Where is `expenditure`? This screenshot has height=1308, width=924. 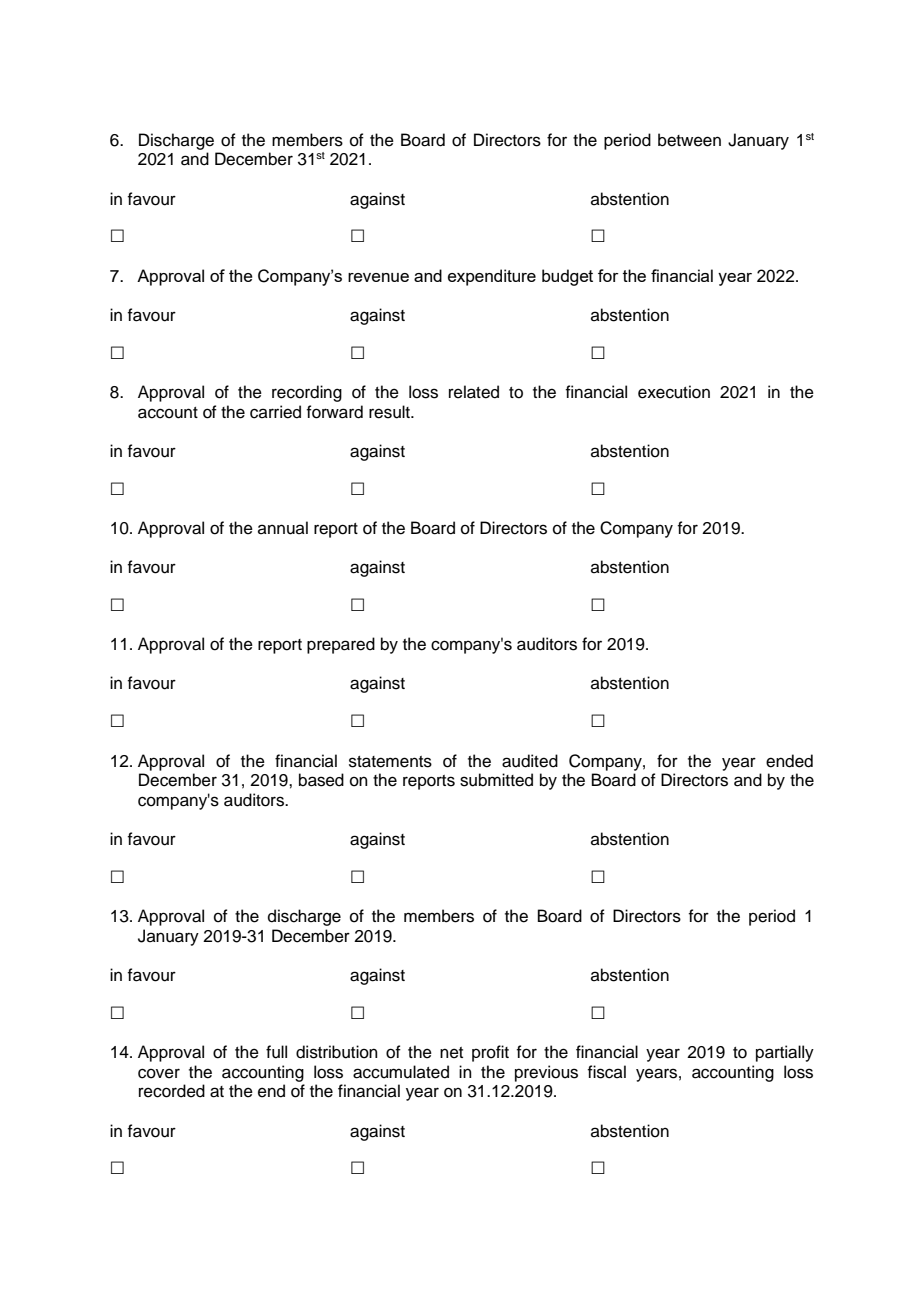 expenditure is located at coordinates (492, 277).
